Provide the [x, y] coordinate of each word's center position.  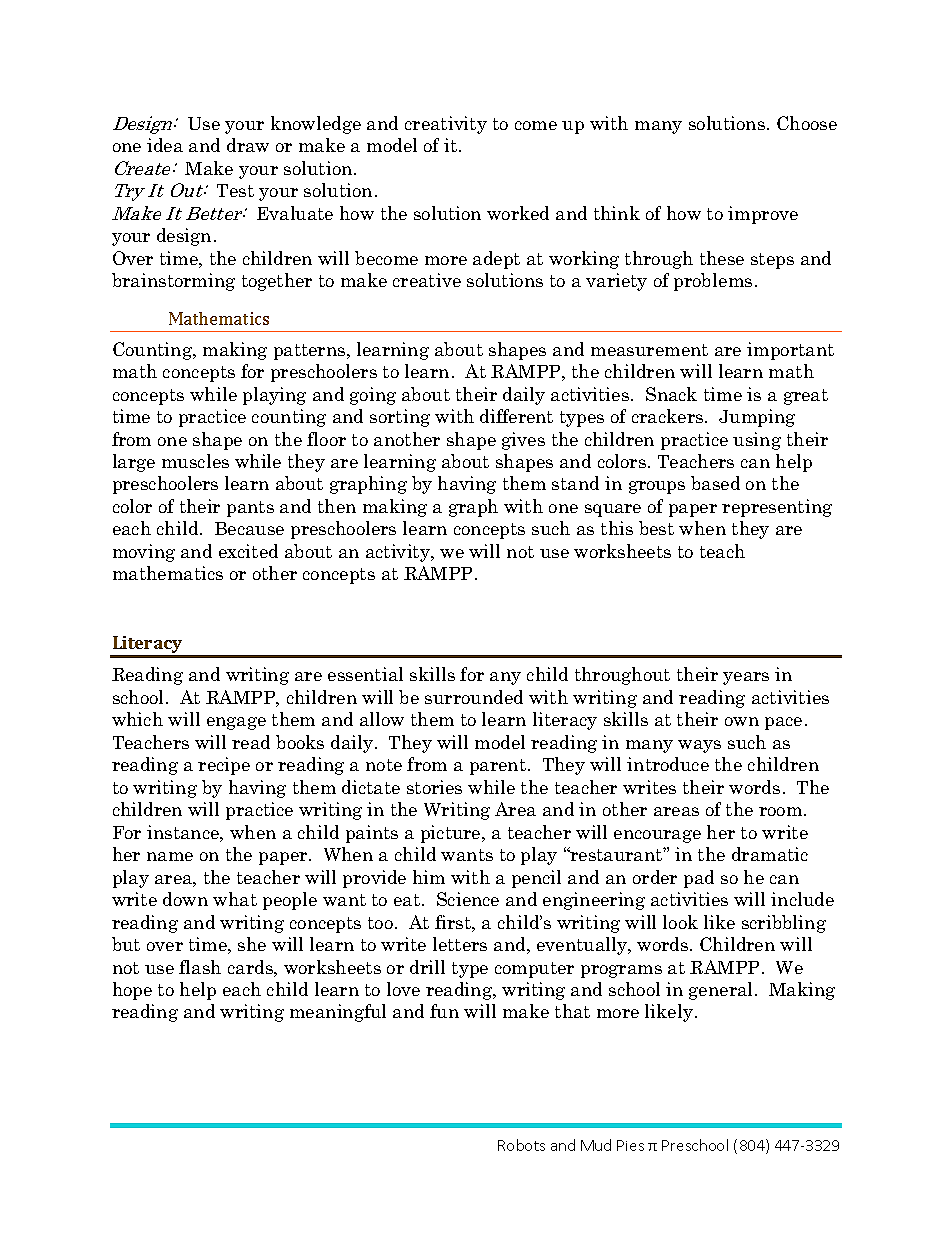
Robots [521, 1145]
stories [434, 787]
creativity [446, 125]
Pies [630, 1145]
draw [248, 145]
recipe [224, 766]
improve [763, 215]
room [782, 811]
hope [132, 991]
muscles [195, 461]
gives [523, 441]
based [715, 483]
